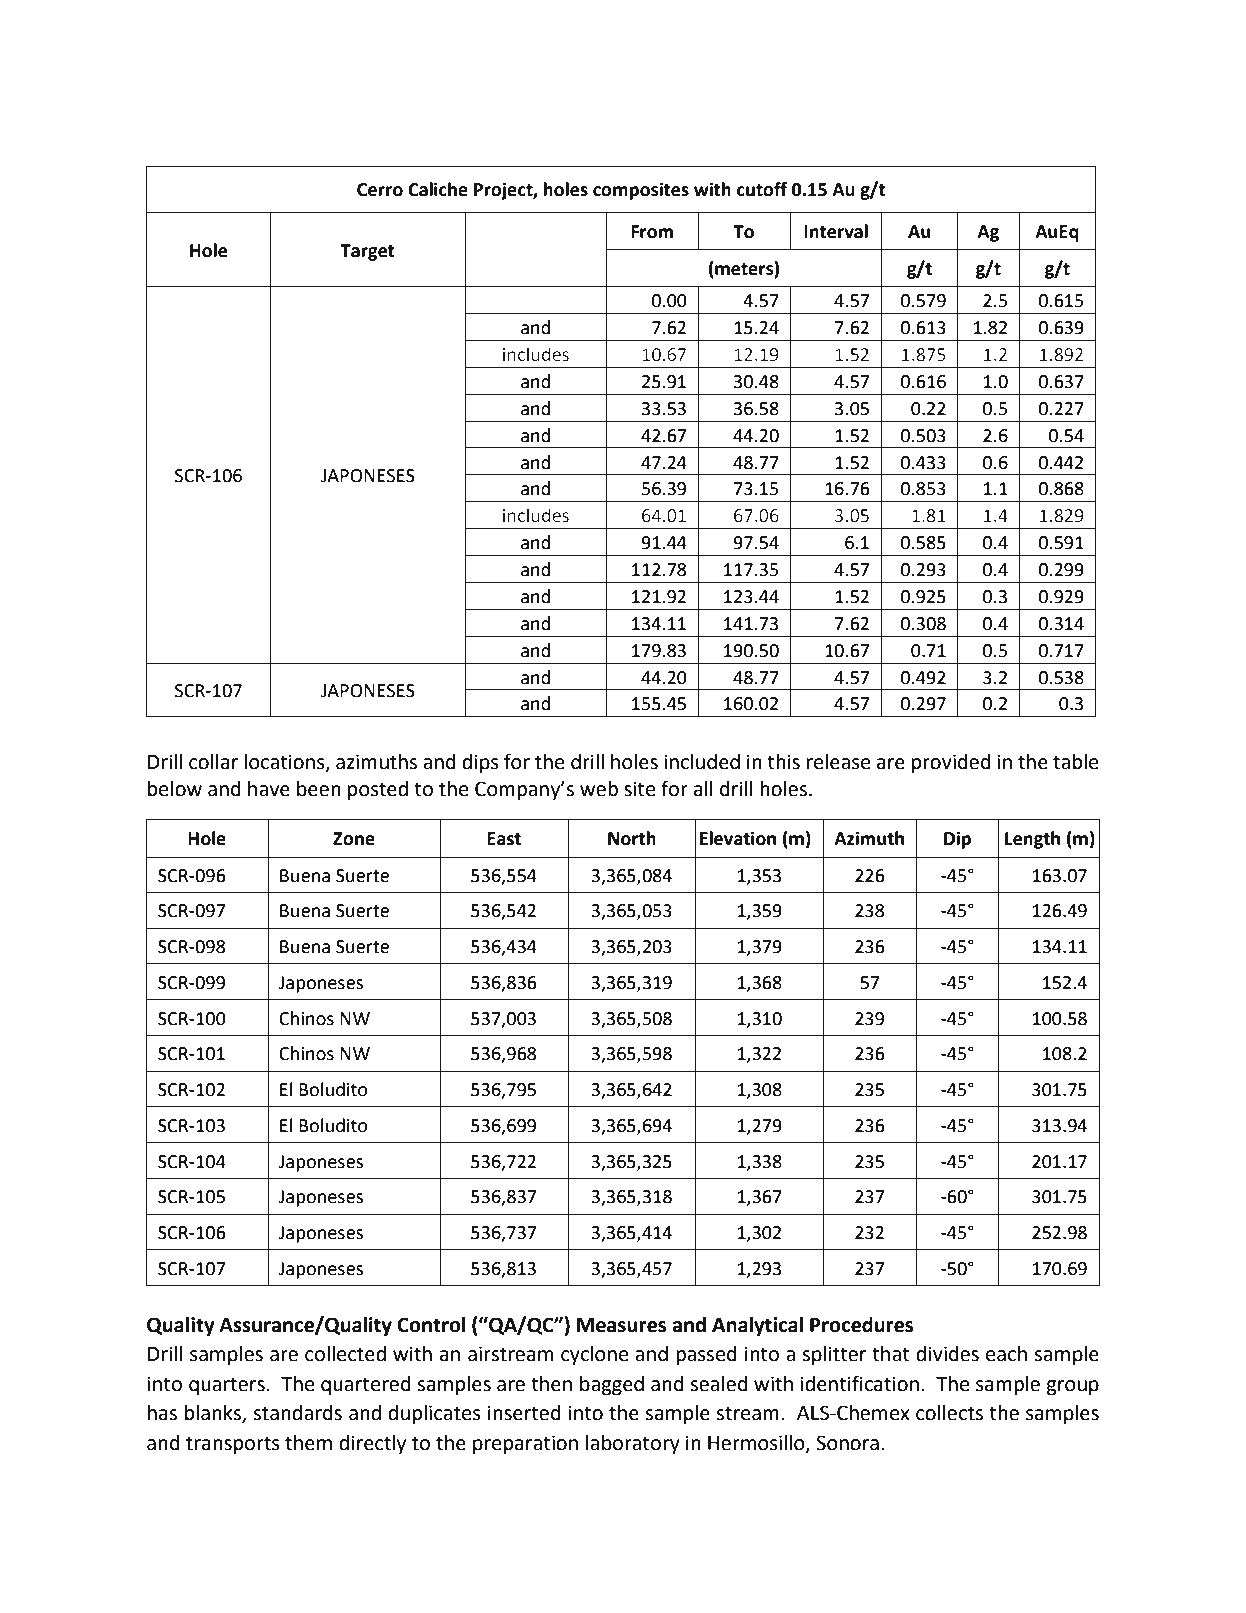 The height and width of the screenshot is (1613, 1246). What do you see at coordinates (949, 1413) in the screenshot?
I see `collects` at bounding box center [949, 1413].
